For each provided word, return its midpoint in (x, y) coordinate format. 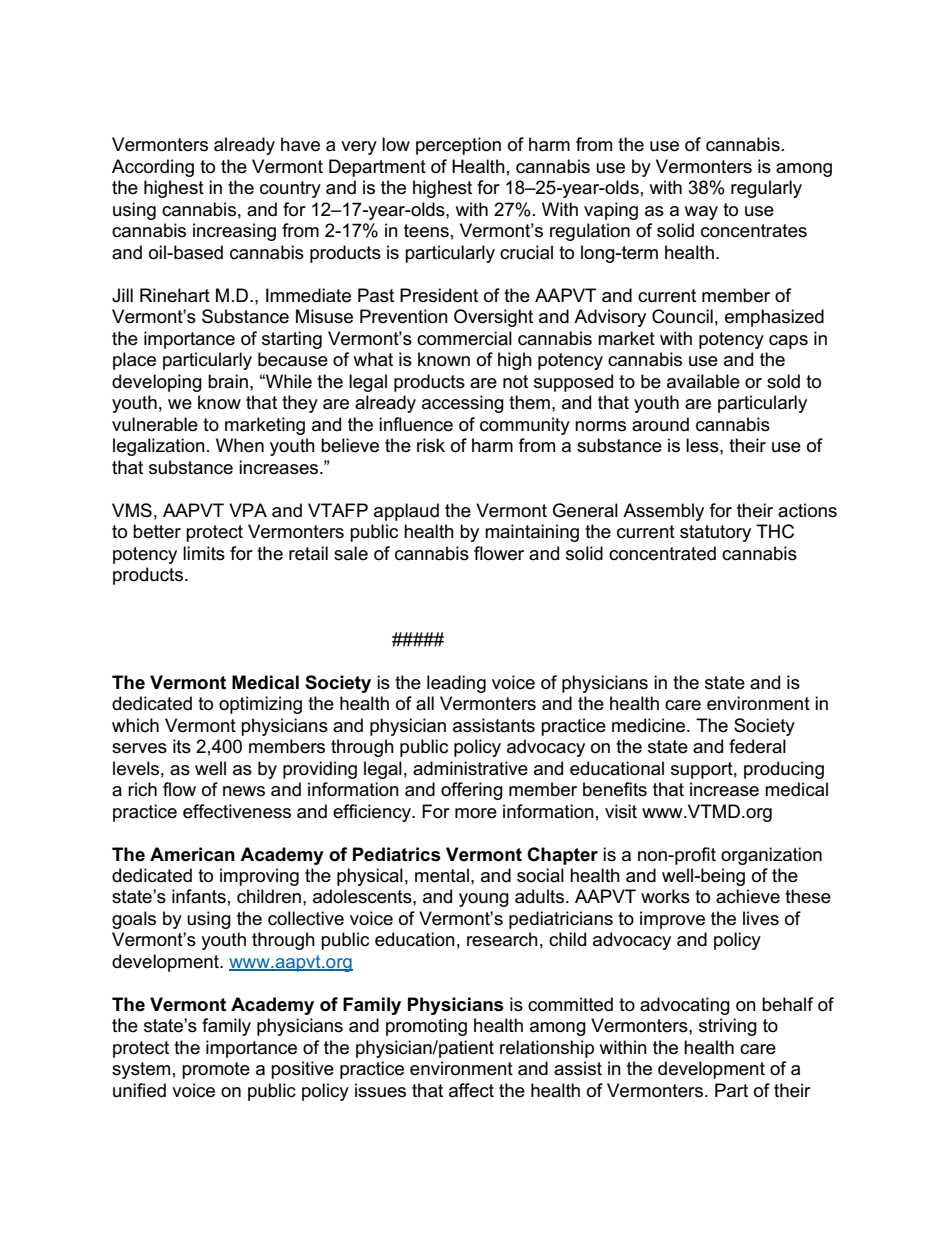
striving (728, 1027)
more (476, 813)
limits (204, 553)
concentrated (662, 553)
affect (471, 1090)
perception (458, 146)
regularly (766, 189)
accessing (463, 404)
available (703, 381)
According (153, 168)
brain (228, 381)
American (192, 854)
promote (216, 1070)
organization (771, 856)
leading (456, 684)
